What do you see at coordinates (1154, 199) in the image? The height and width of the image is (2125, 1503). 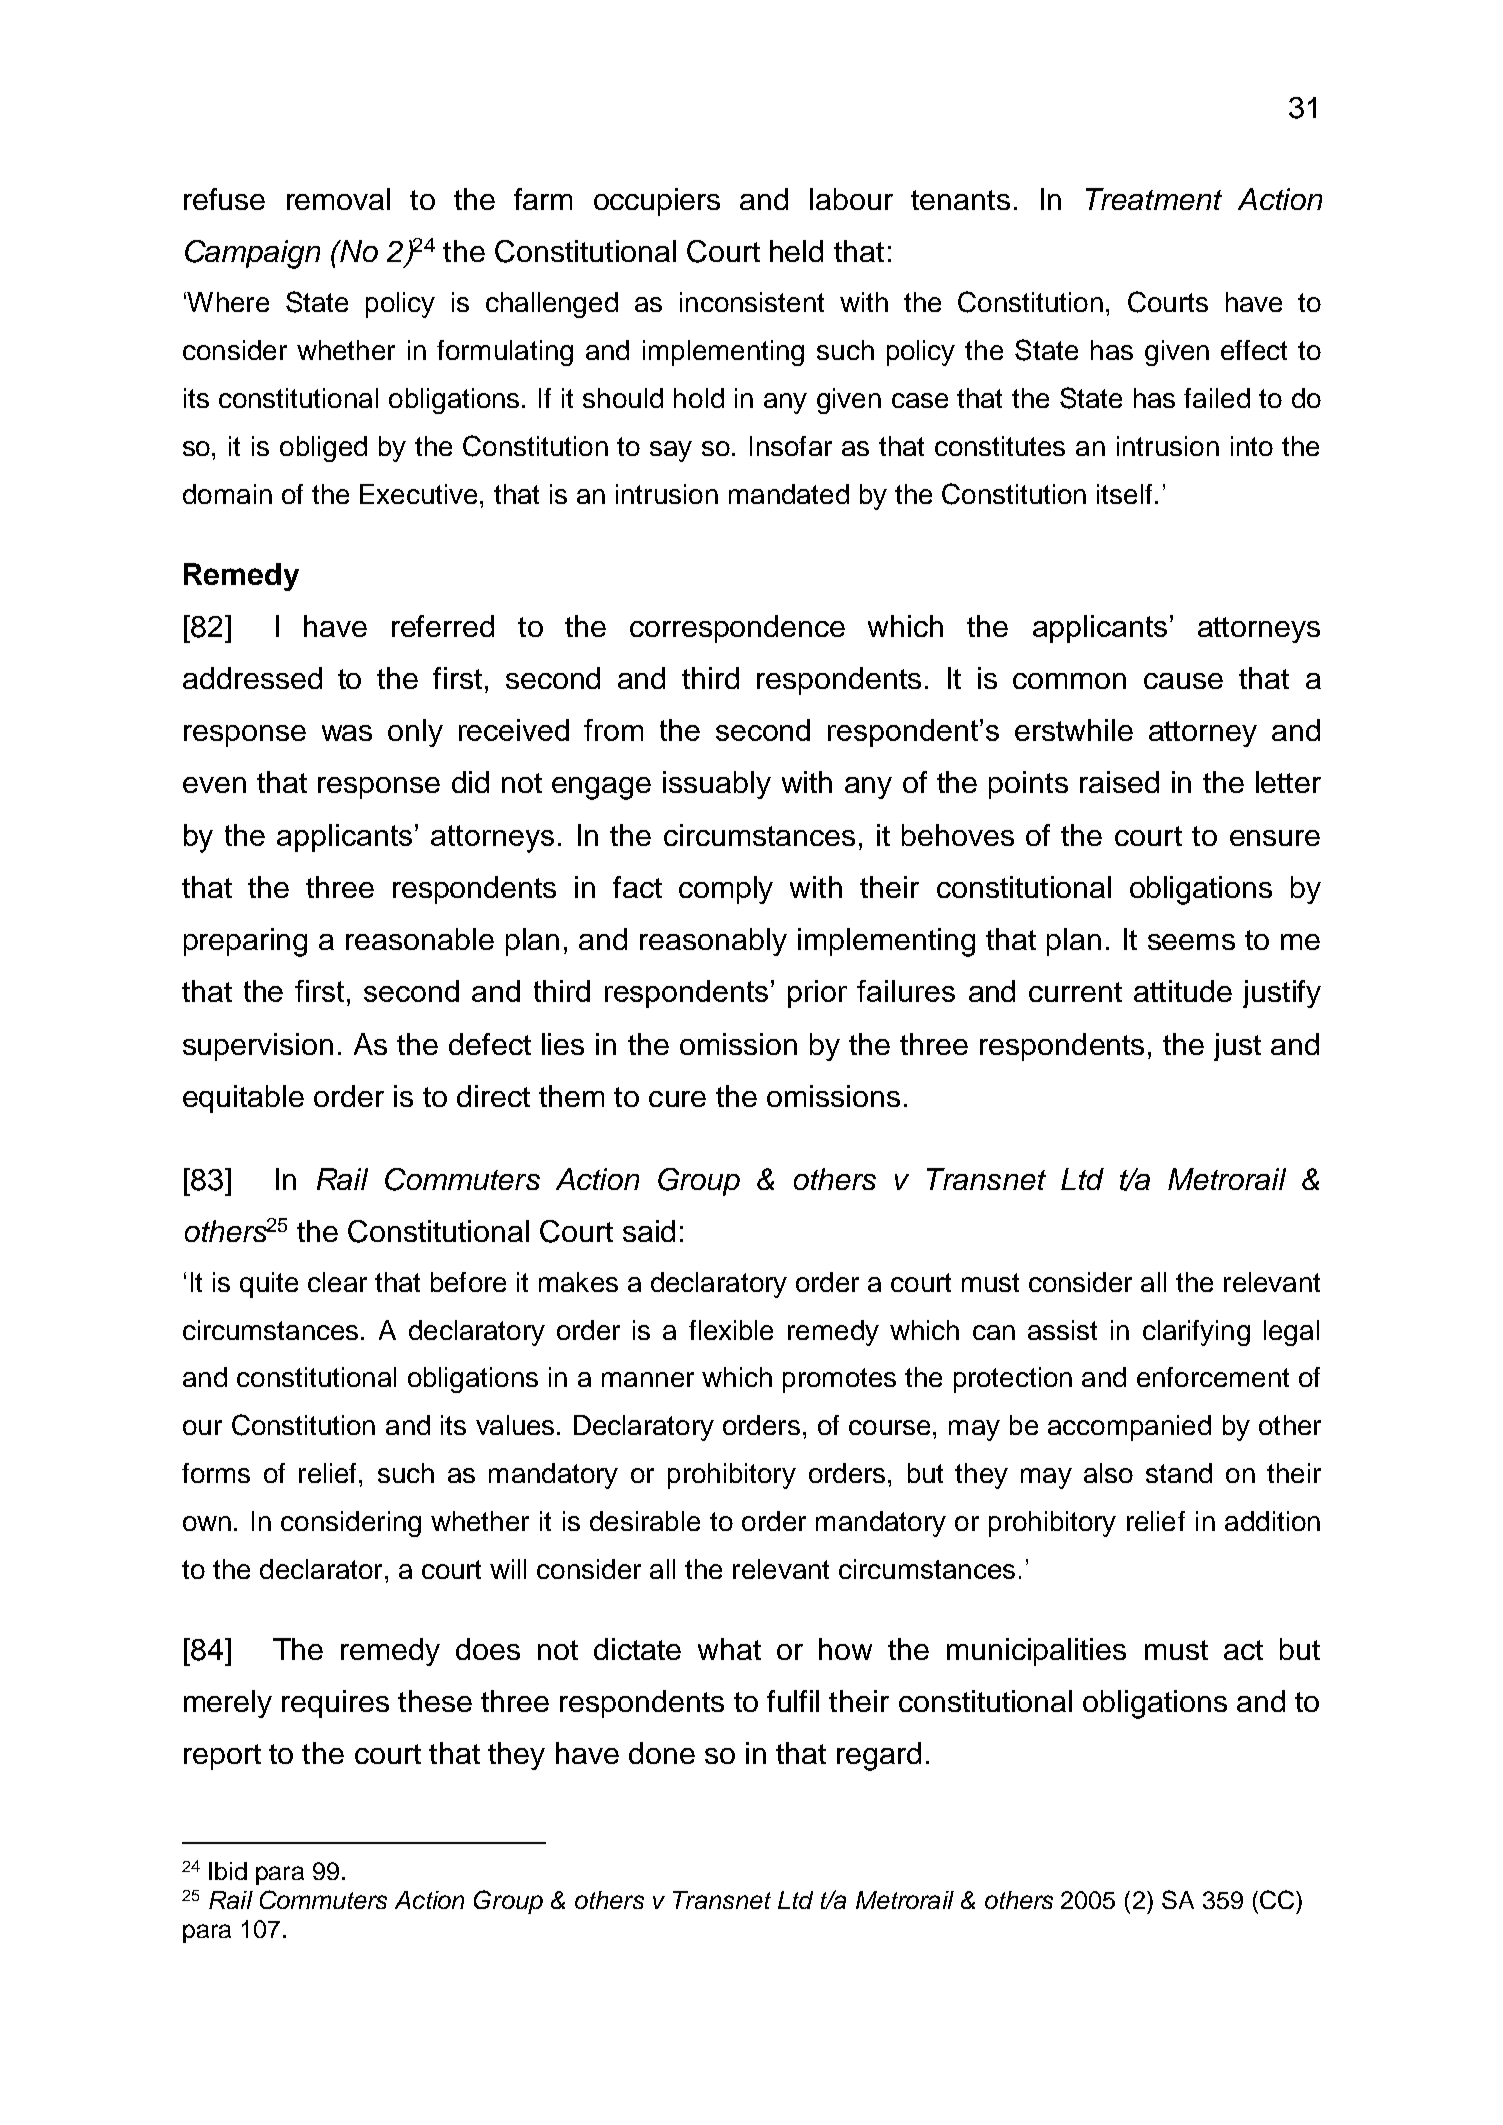 I see `Treatment` at bounding box center [1154, 199].
